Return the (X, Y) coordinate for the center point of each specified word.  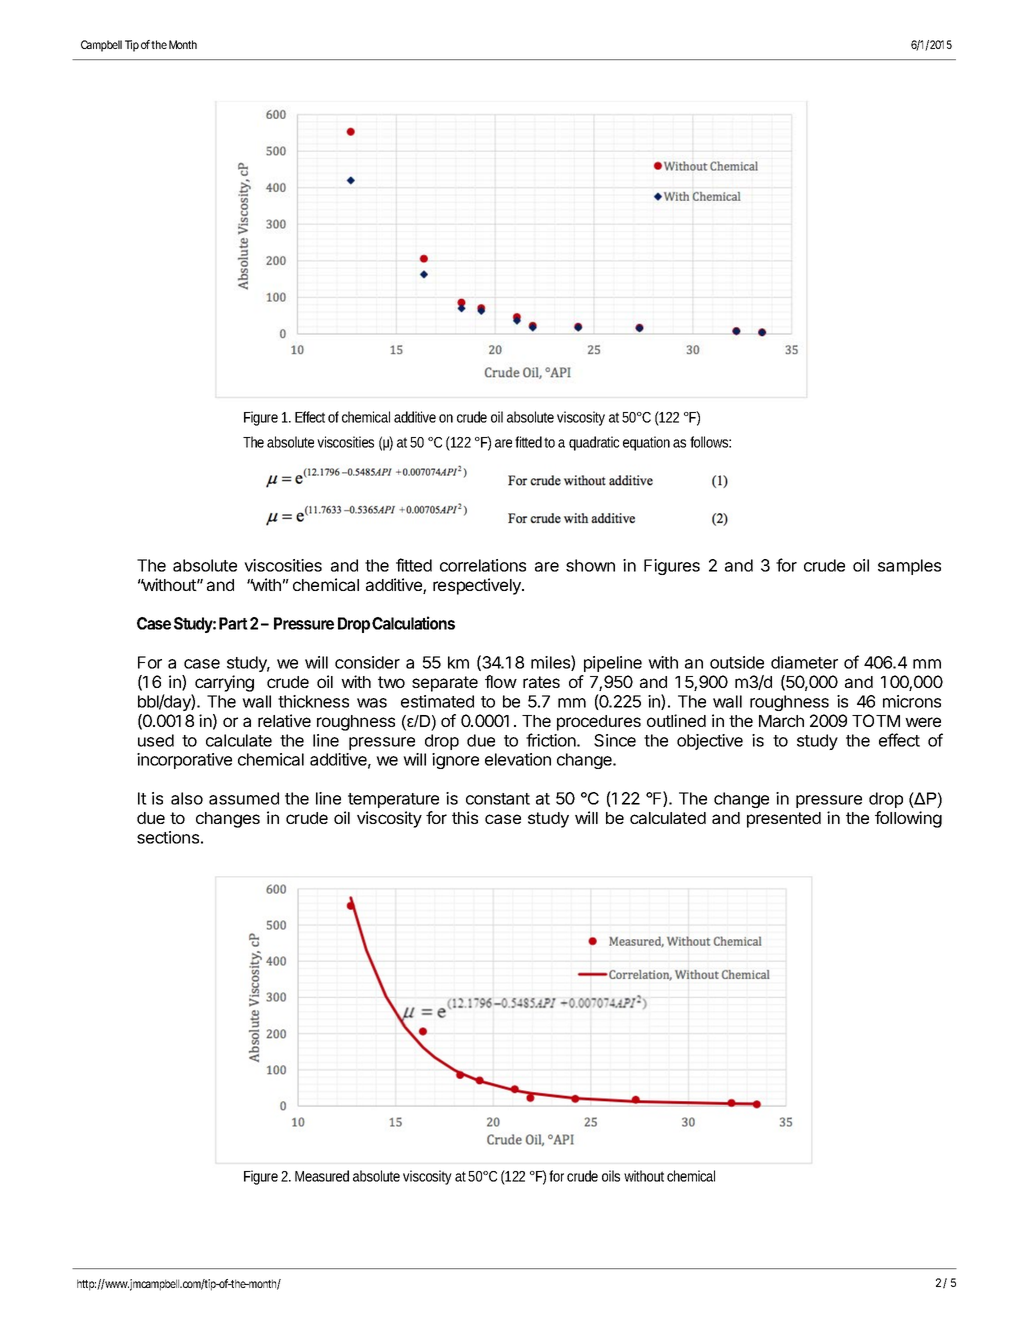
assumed (244, 798)
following (908, 819)
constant (498, 799)
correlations (483, 565)
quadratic (594, 443)
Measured (322, 1176)
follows (710, 442)
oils (613, 1176)
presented (784, 820)
